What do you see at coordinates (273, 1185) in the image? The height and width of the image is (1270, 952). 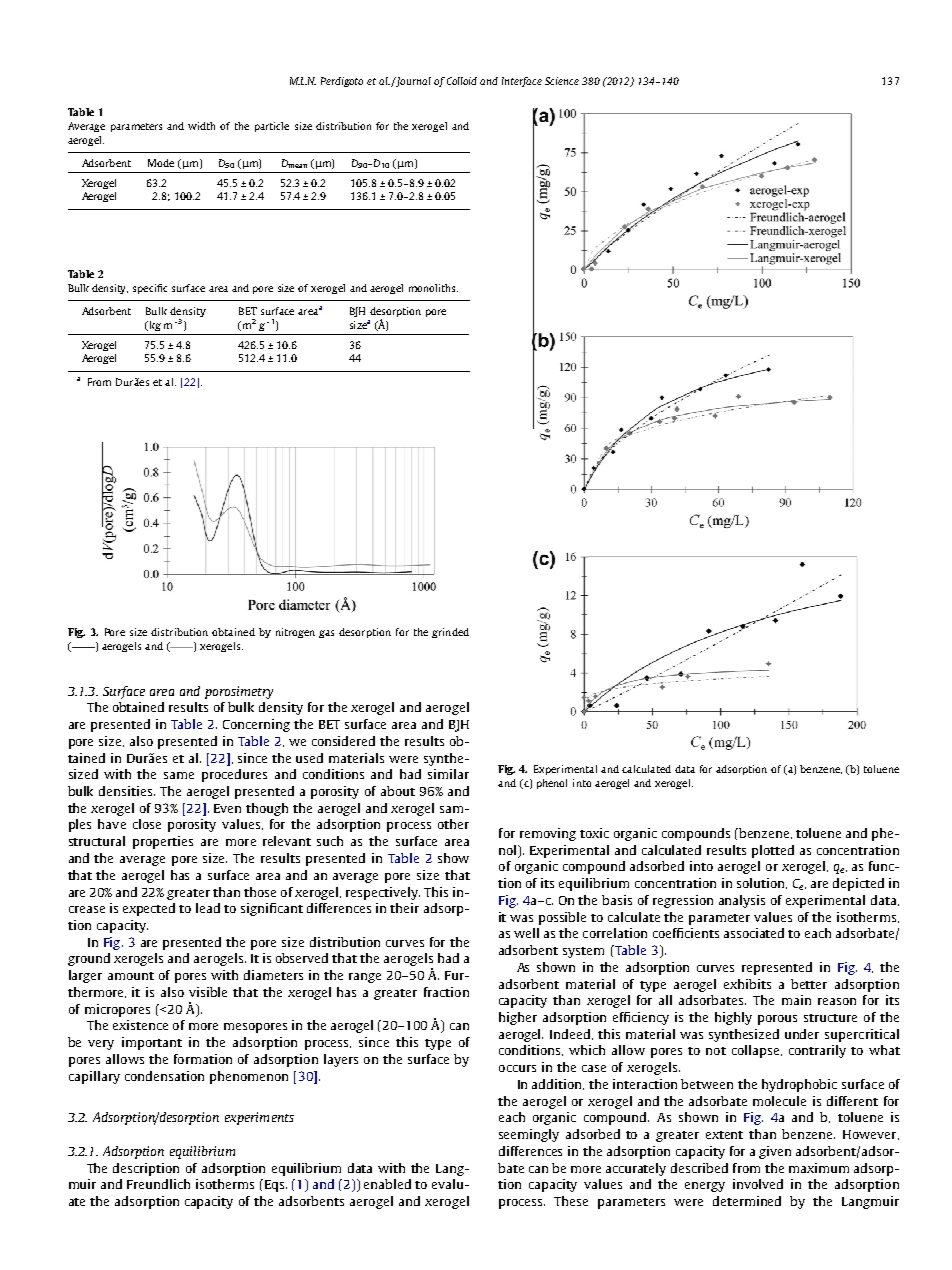 I see `Eqs` at bounding box center [273, 1185].
